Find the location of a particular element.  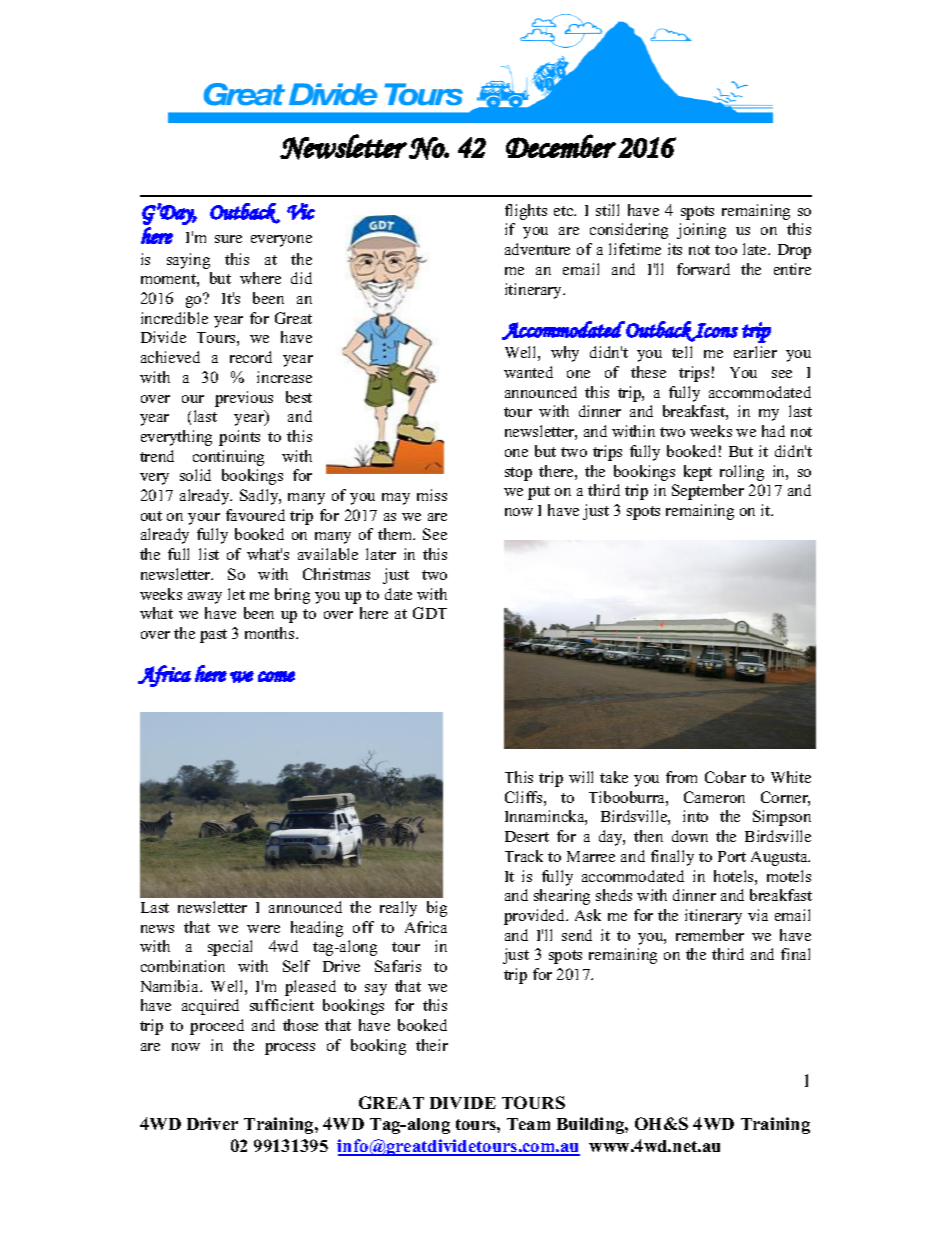

flights is located at coordinates (526, 212).
